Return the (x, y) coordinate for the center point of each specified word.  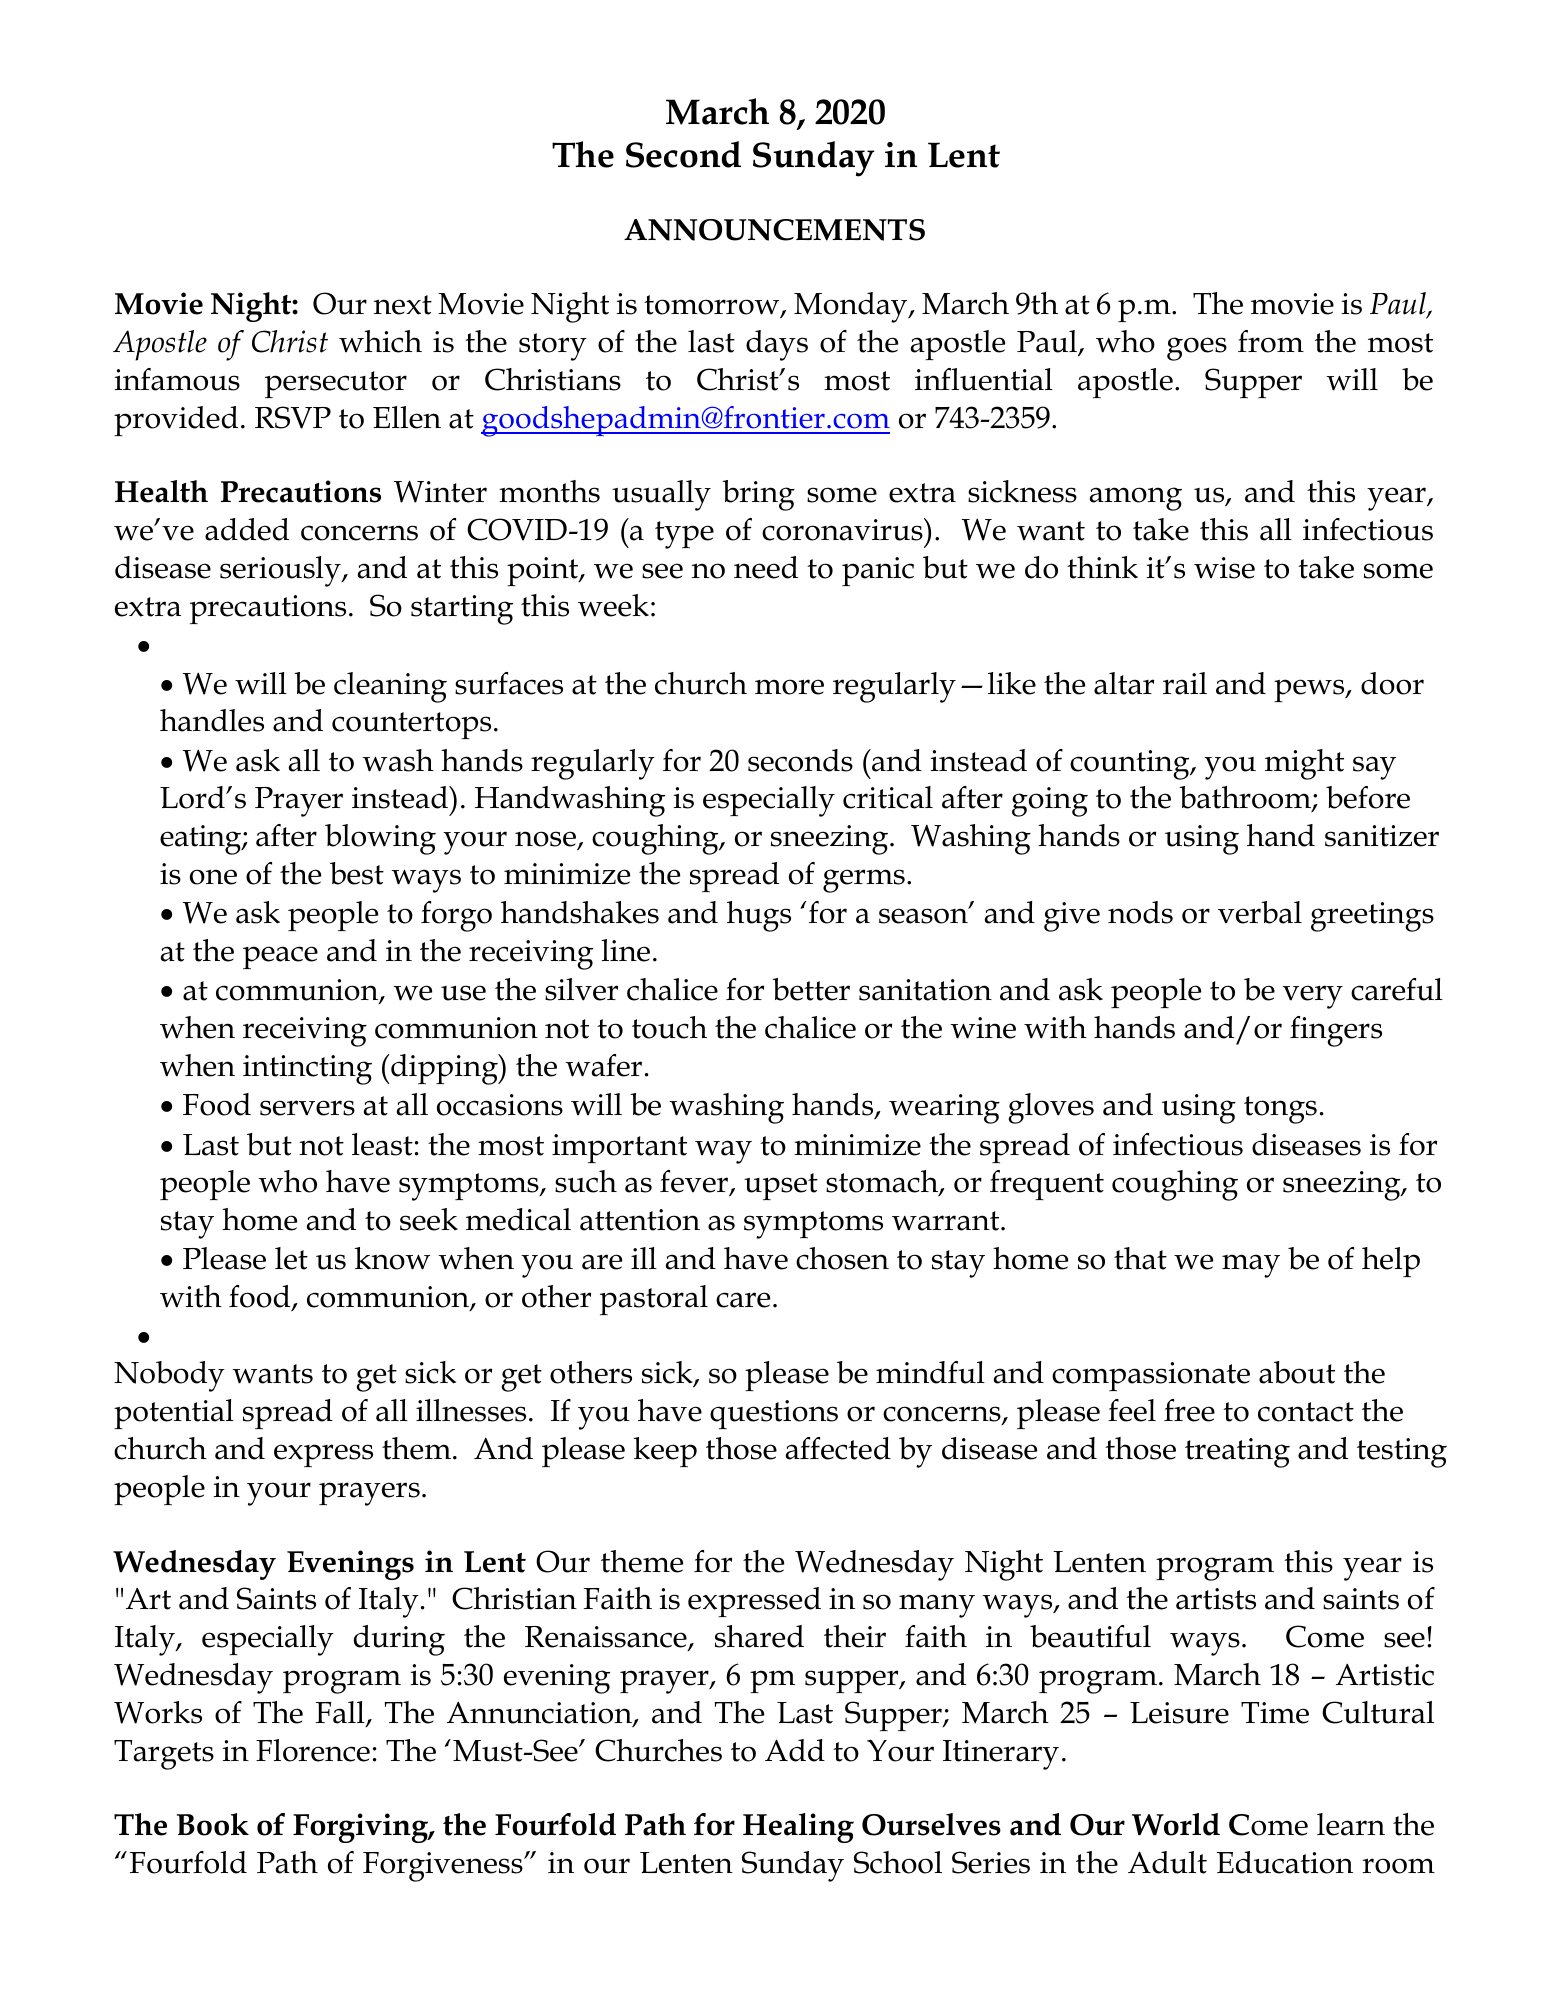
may (1251, 1266)
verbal (1260, 912)
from (1271, 341)
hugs (759, 916)
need (766, 567)
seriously (281, 571)
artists (1216, 1599)
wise (1224, 568)
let (291, 1258)
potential (174, 1414)
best (357, 873)
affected (838, 1448)
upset (781, 1186)
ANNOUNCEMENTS (774, 230)
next (403, 305)
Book (213, 1824)
